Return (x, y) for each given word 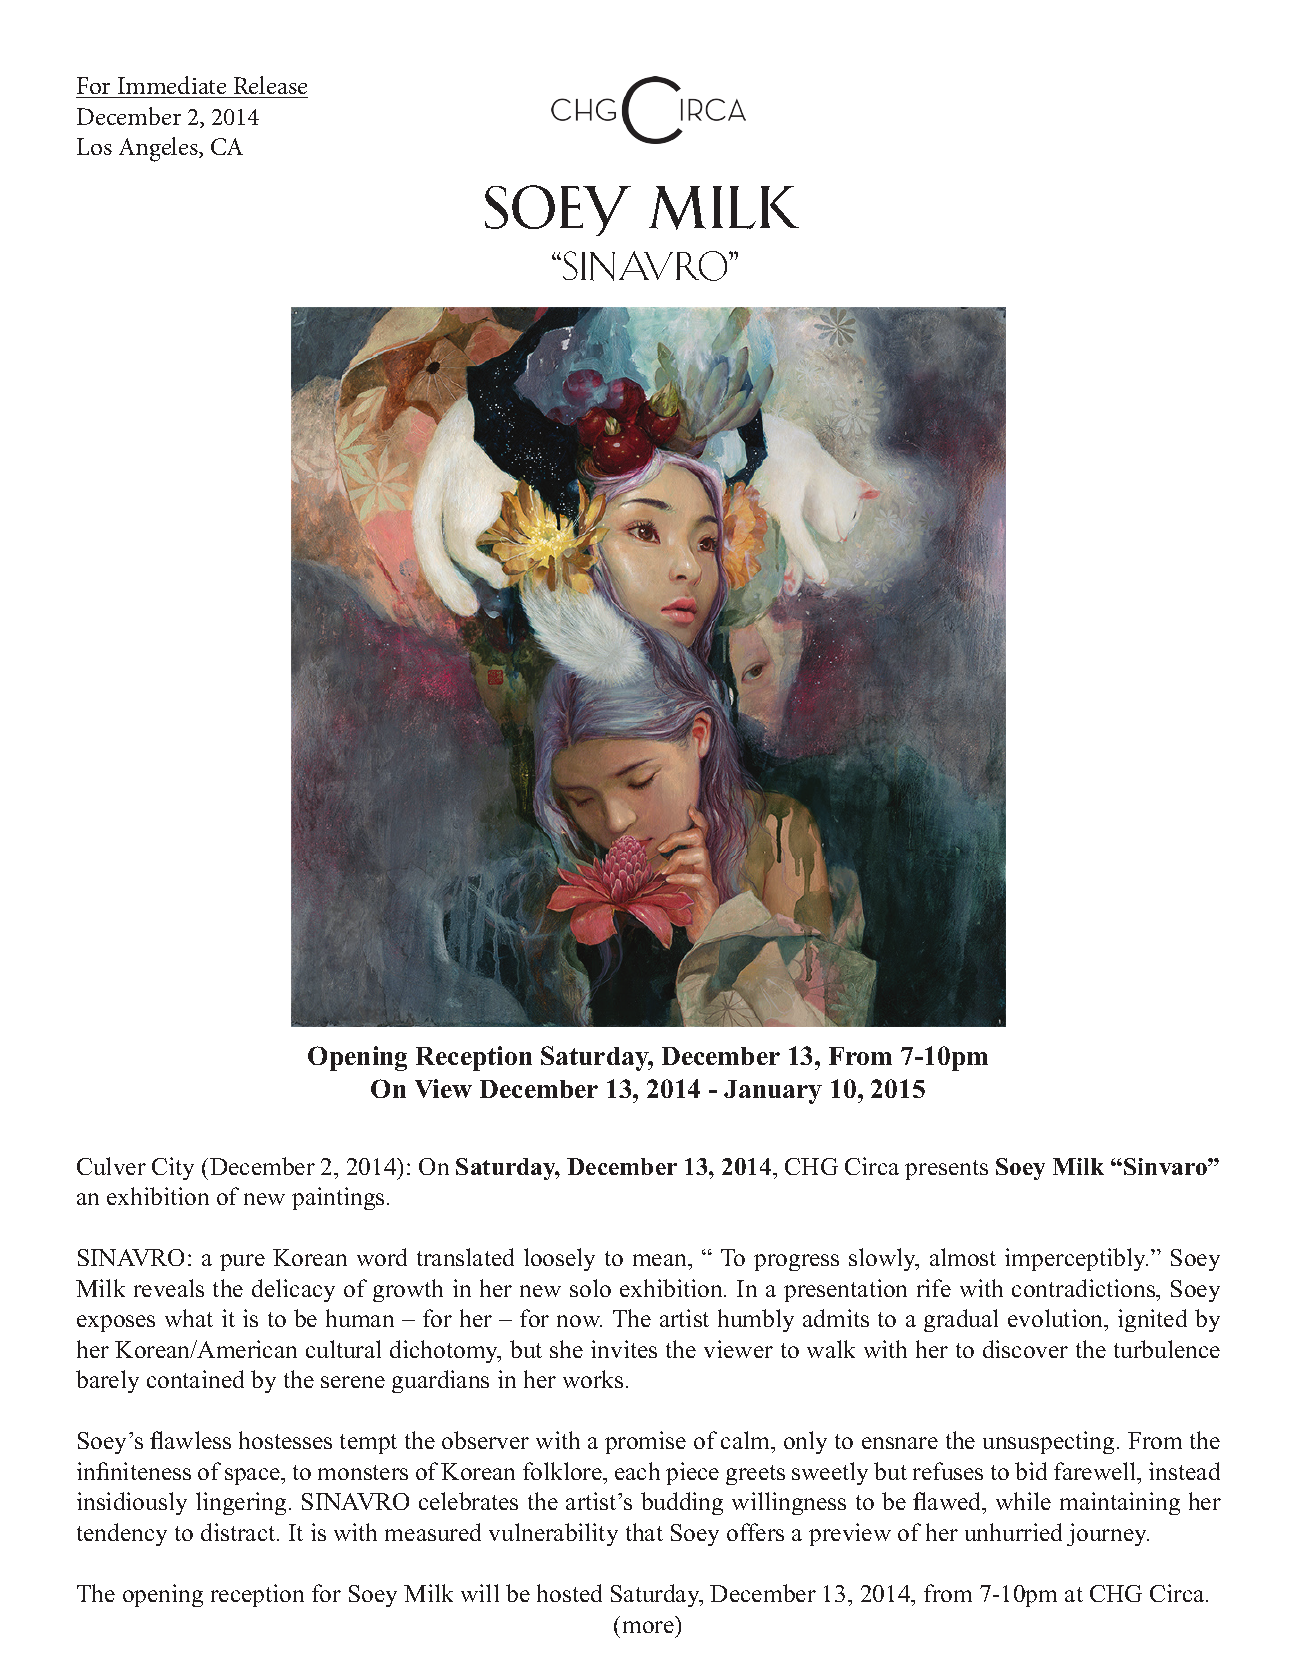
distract (239, 1532)
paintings (338, 1198)
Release (270, 87)
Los (94, 146)
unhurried (1013, 1532)
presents (946, 1170)
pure (242, 1262)
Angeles (159, 149)
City (173, 1168)
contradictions (1085, 1288)
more (648, 1627)
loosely (559, 1259)
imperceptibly (1076, 1259)
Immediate (172, 87)
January (773, 1092)
